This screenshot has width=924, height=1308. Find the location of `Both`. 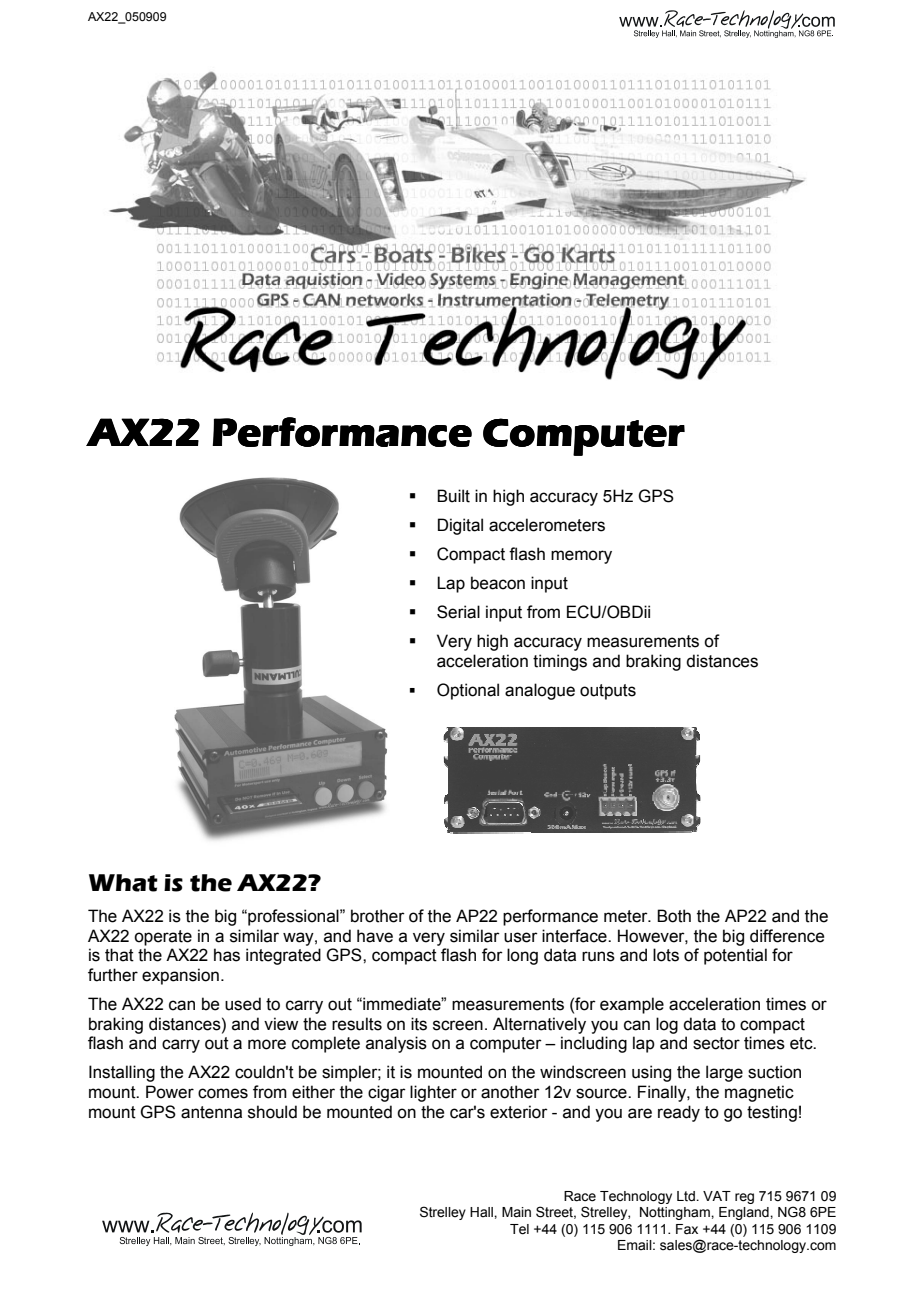

Both is located at coordinates (674, 916).
